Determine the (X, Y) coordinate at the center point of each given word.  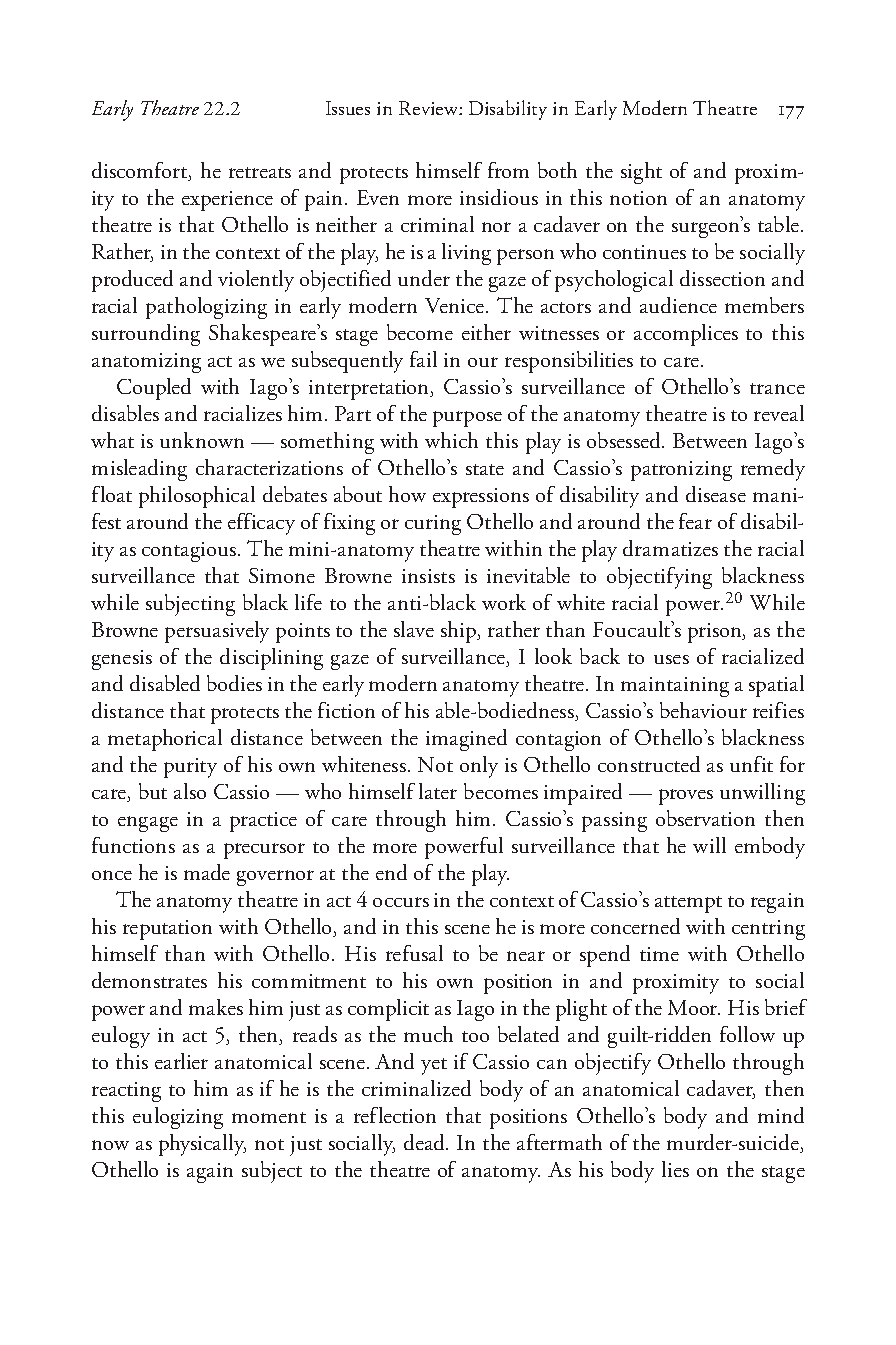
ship (460, 632)
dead (426, 1142)
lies (675, 1169)
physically (202, 1145)
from (508, 170)
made (207, 872)
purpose (467, 419)
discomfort (141, 171)
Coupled (154, 389)
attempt (688, 904)
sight (641, 173)
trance (777, 388)
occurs (401, 902)
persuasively (217, 632)
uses (671, 659)
